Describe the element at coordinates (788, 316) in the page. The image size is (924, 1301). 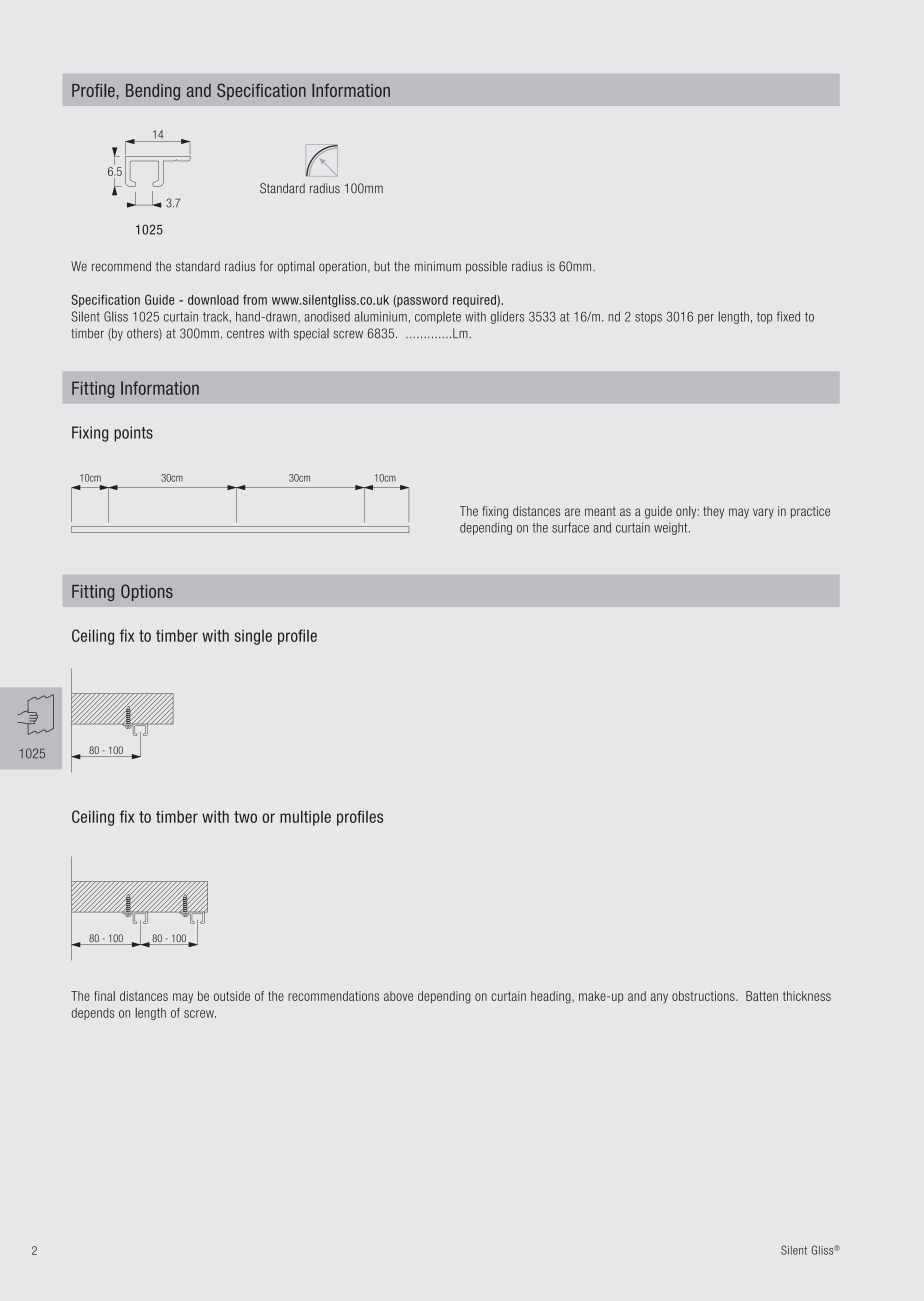
I see `fixed` at that location.
